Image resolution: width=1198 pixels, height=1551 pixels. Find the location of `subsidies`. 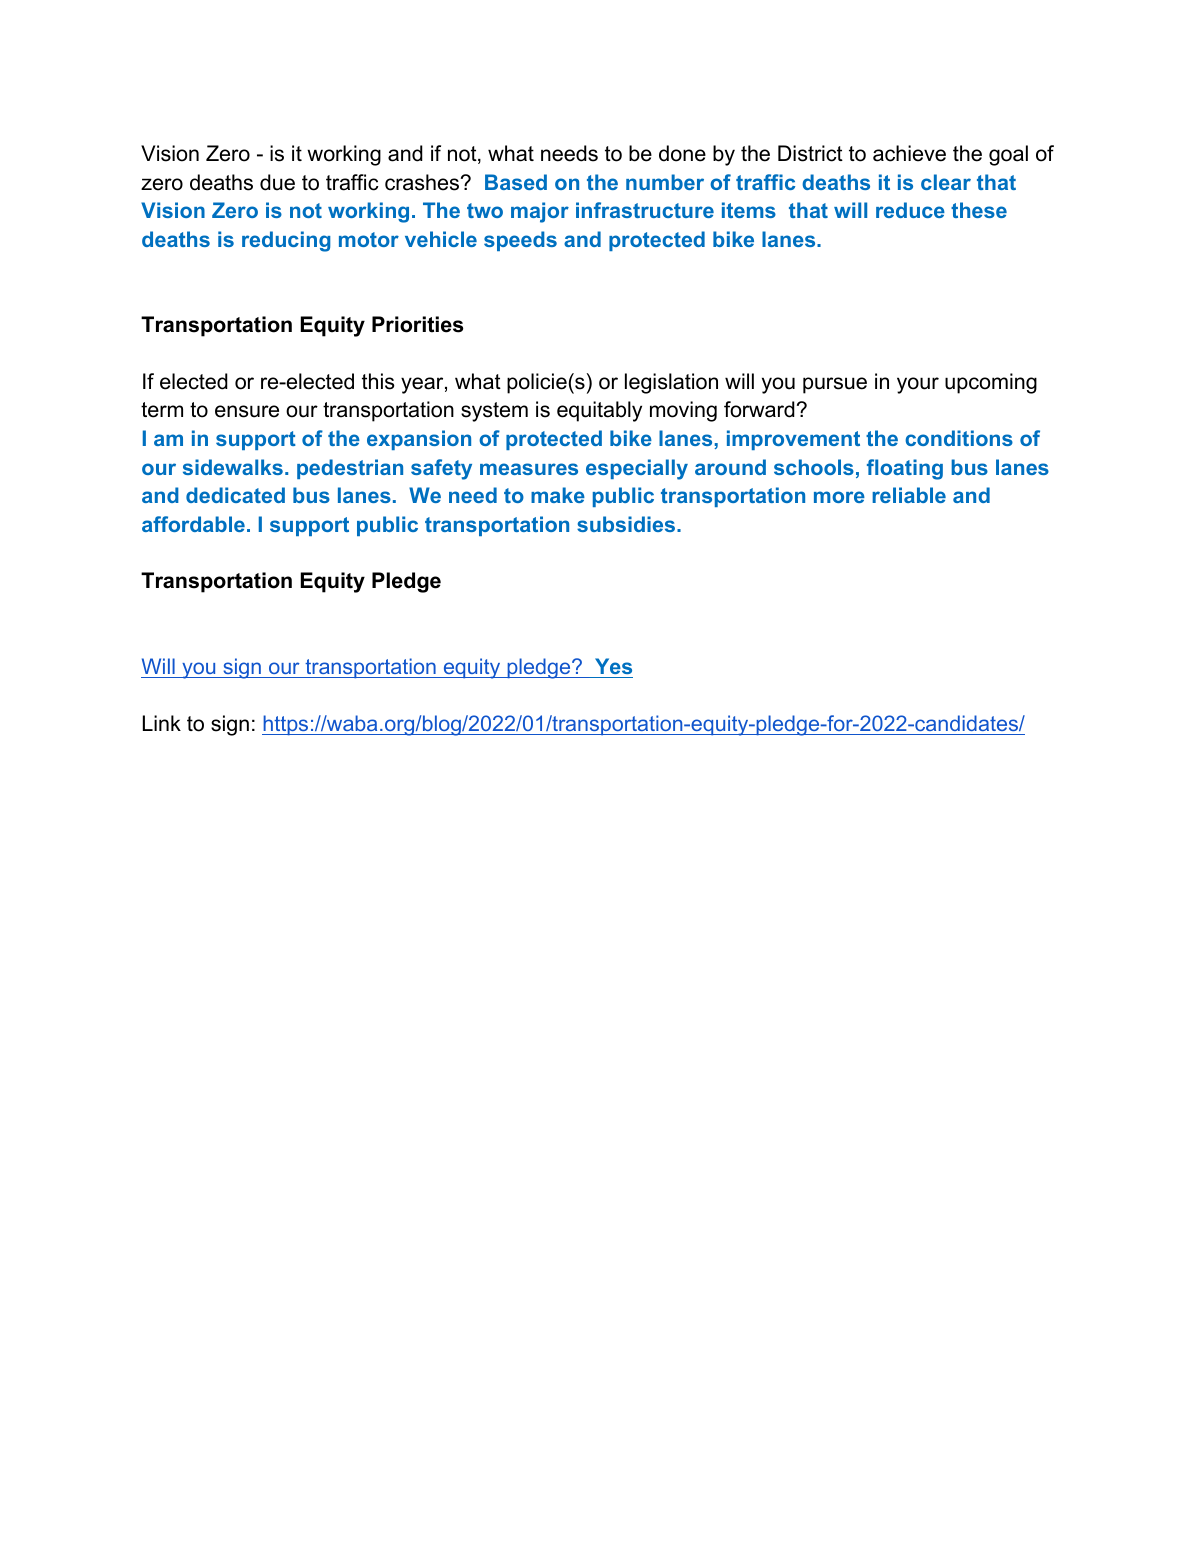

subsidies is located at coordinates (627, 524).
